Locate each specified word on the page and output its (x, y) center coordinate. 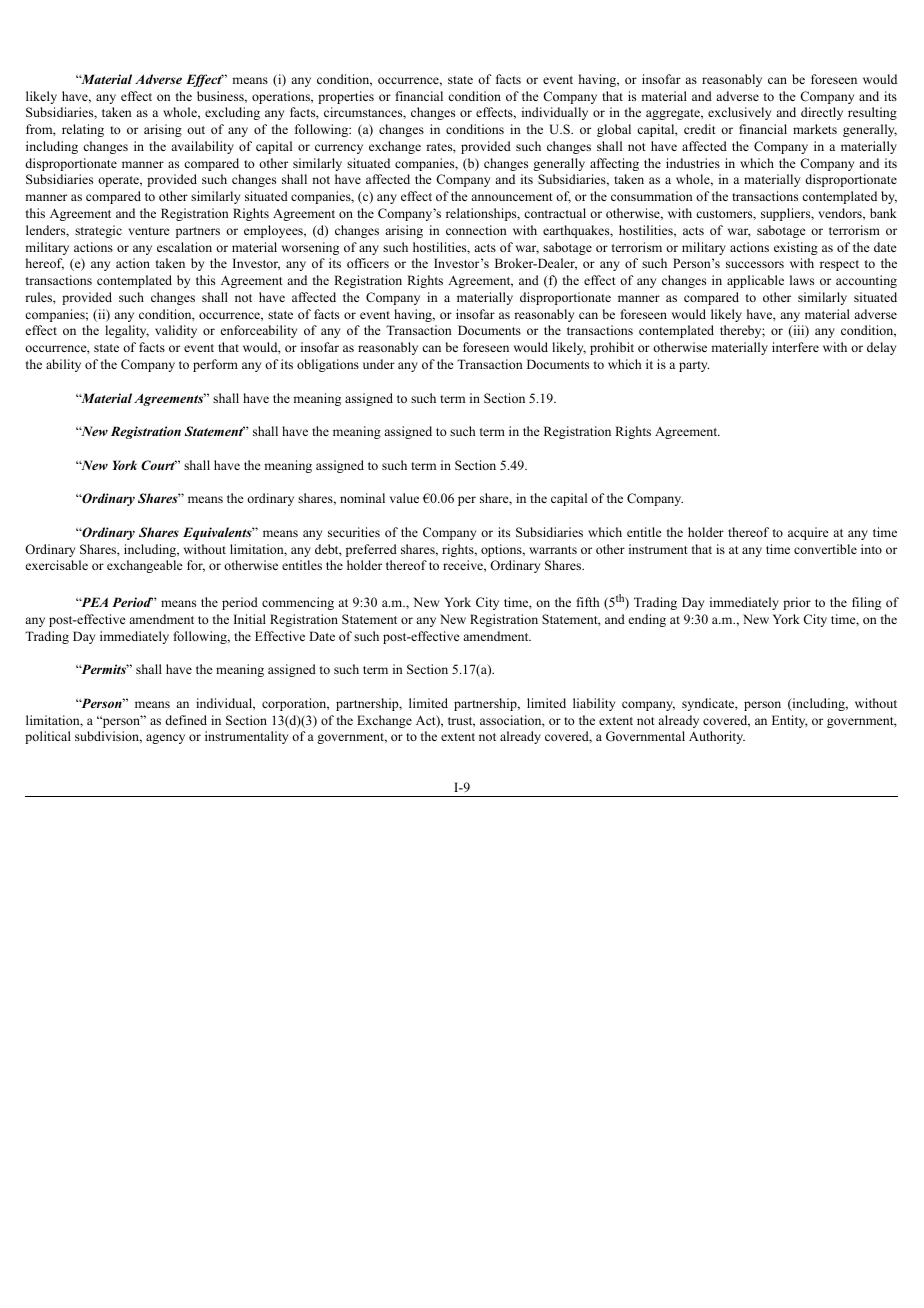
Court (159, 465)
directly (822, 113)
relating (83, 130)
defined (186, 720)
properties (346, 97)
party (694, 366)
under (379, 364)
